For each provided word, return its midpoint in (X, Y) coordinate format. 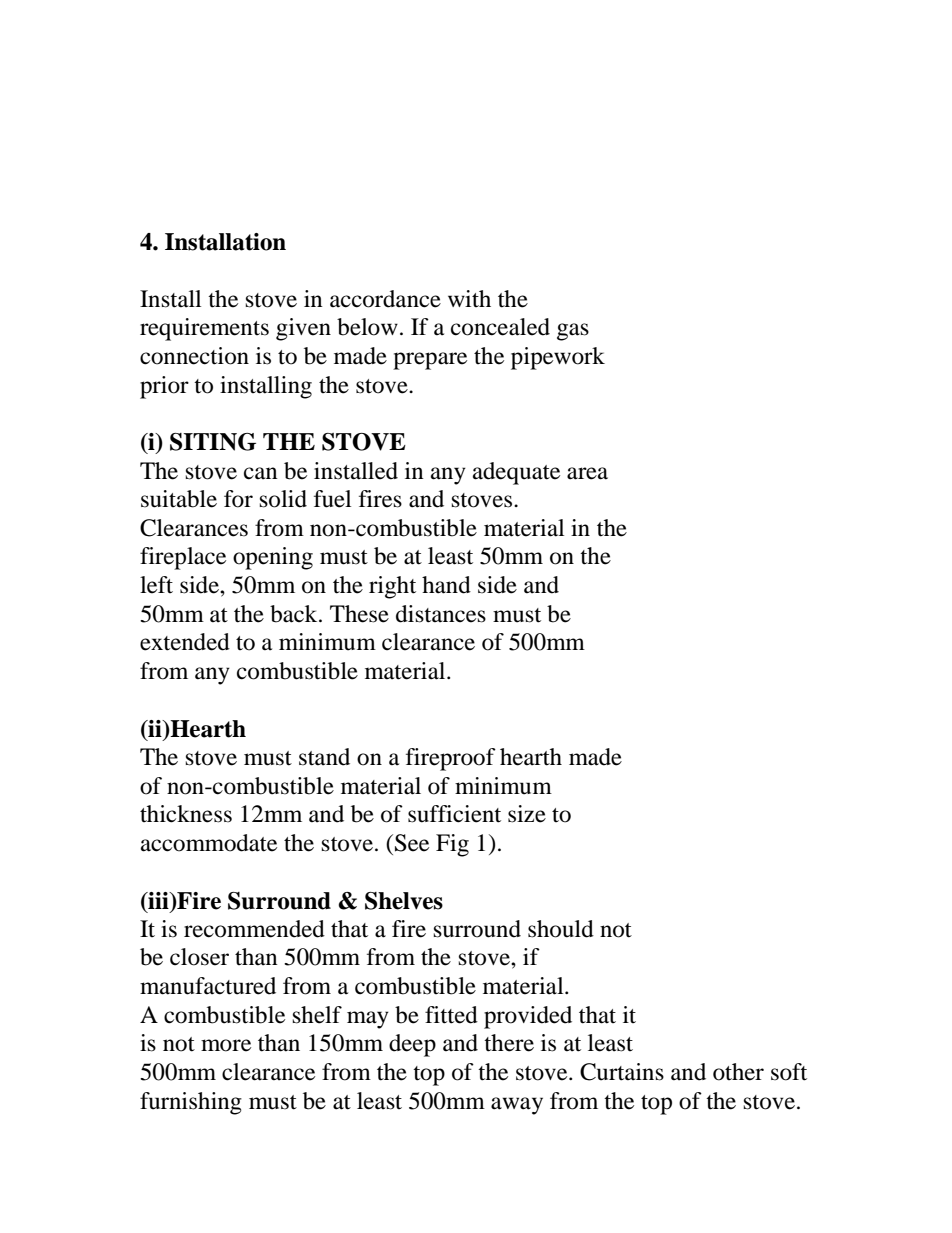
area (587, 473)
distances (441, 614)
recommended (254, 929)
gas (573, 332)
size (527, 814)
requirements (204, 329)
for (238, 499)
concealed (500, 327)
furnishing (191, 1103)
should (561, 929)
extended (185, 642)
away (517, 1106)
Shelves (404, 901)
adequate (516, 473)
